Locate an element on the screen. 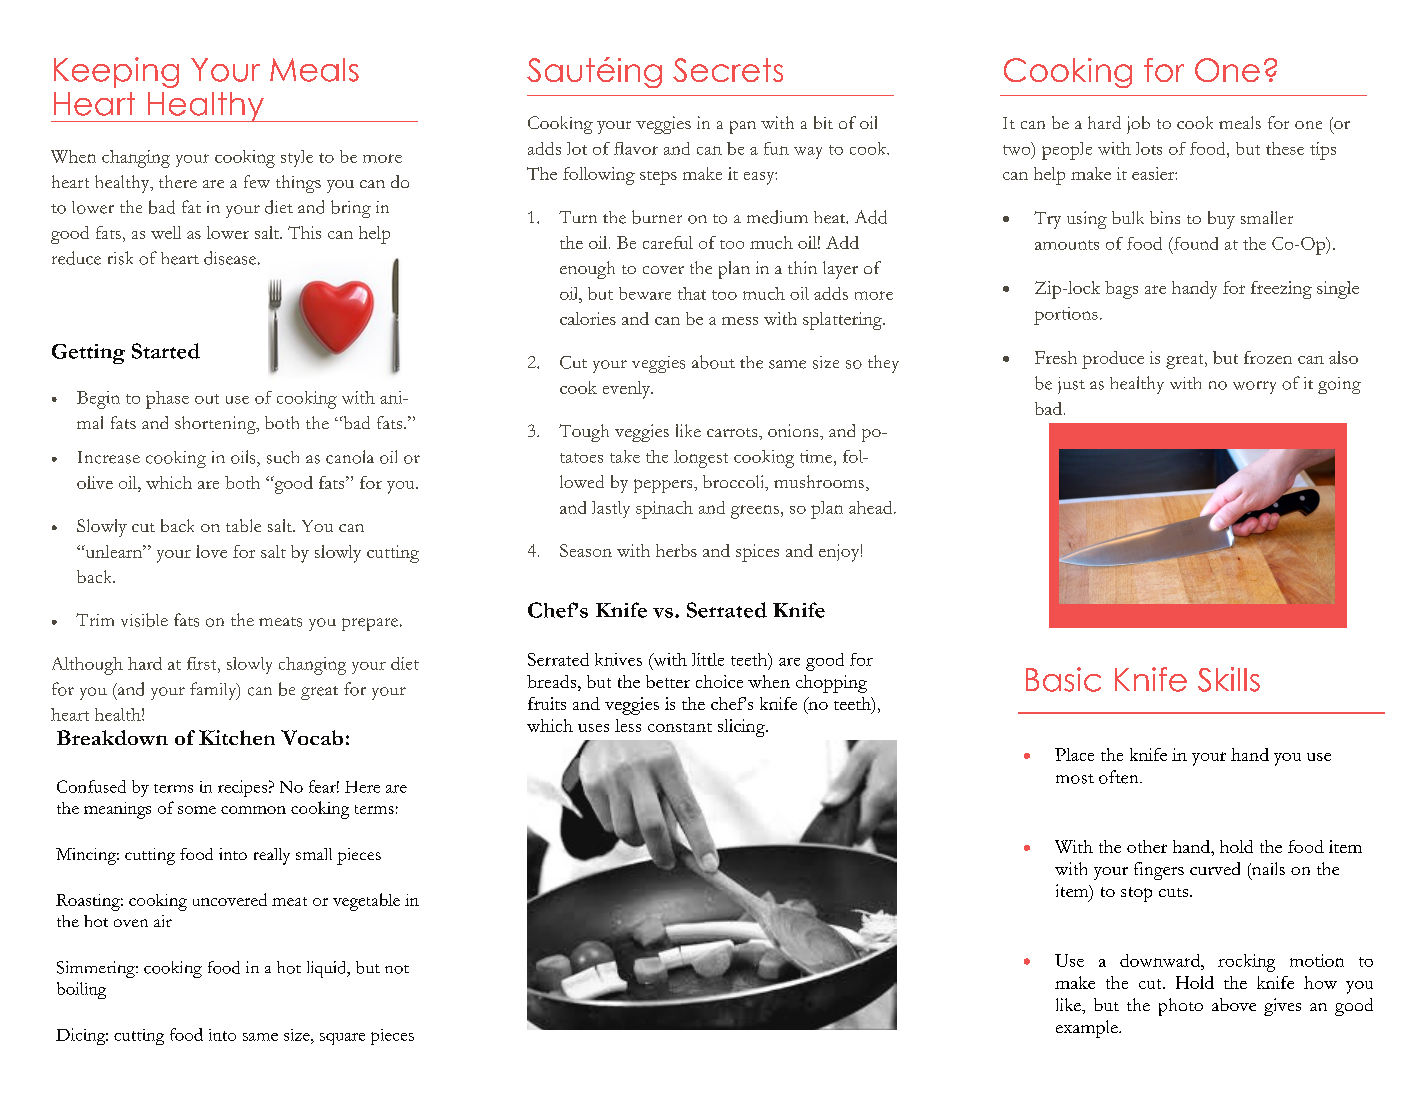 The height and width of the screenshot is (1094, 1416). not is located at coordinates (397, 969).
